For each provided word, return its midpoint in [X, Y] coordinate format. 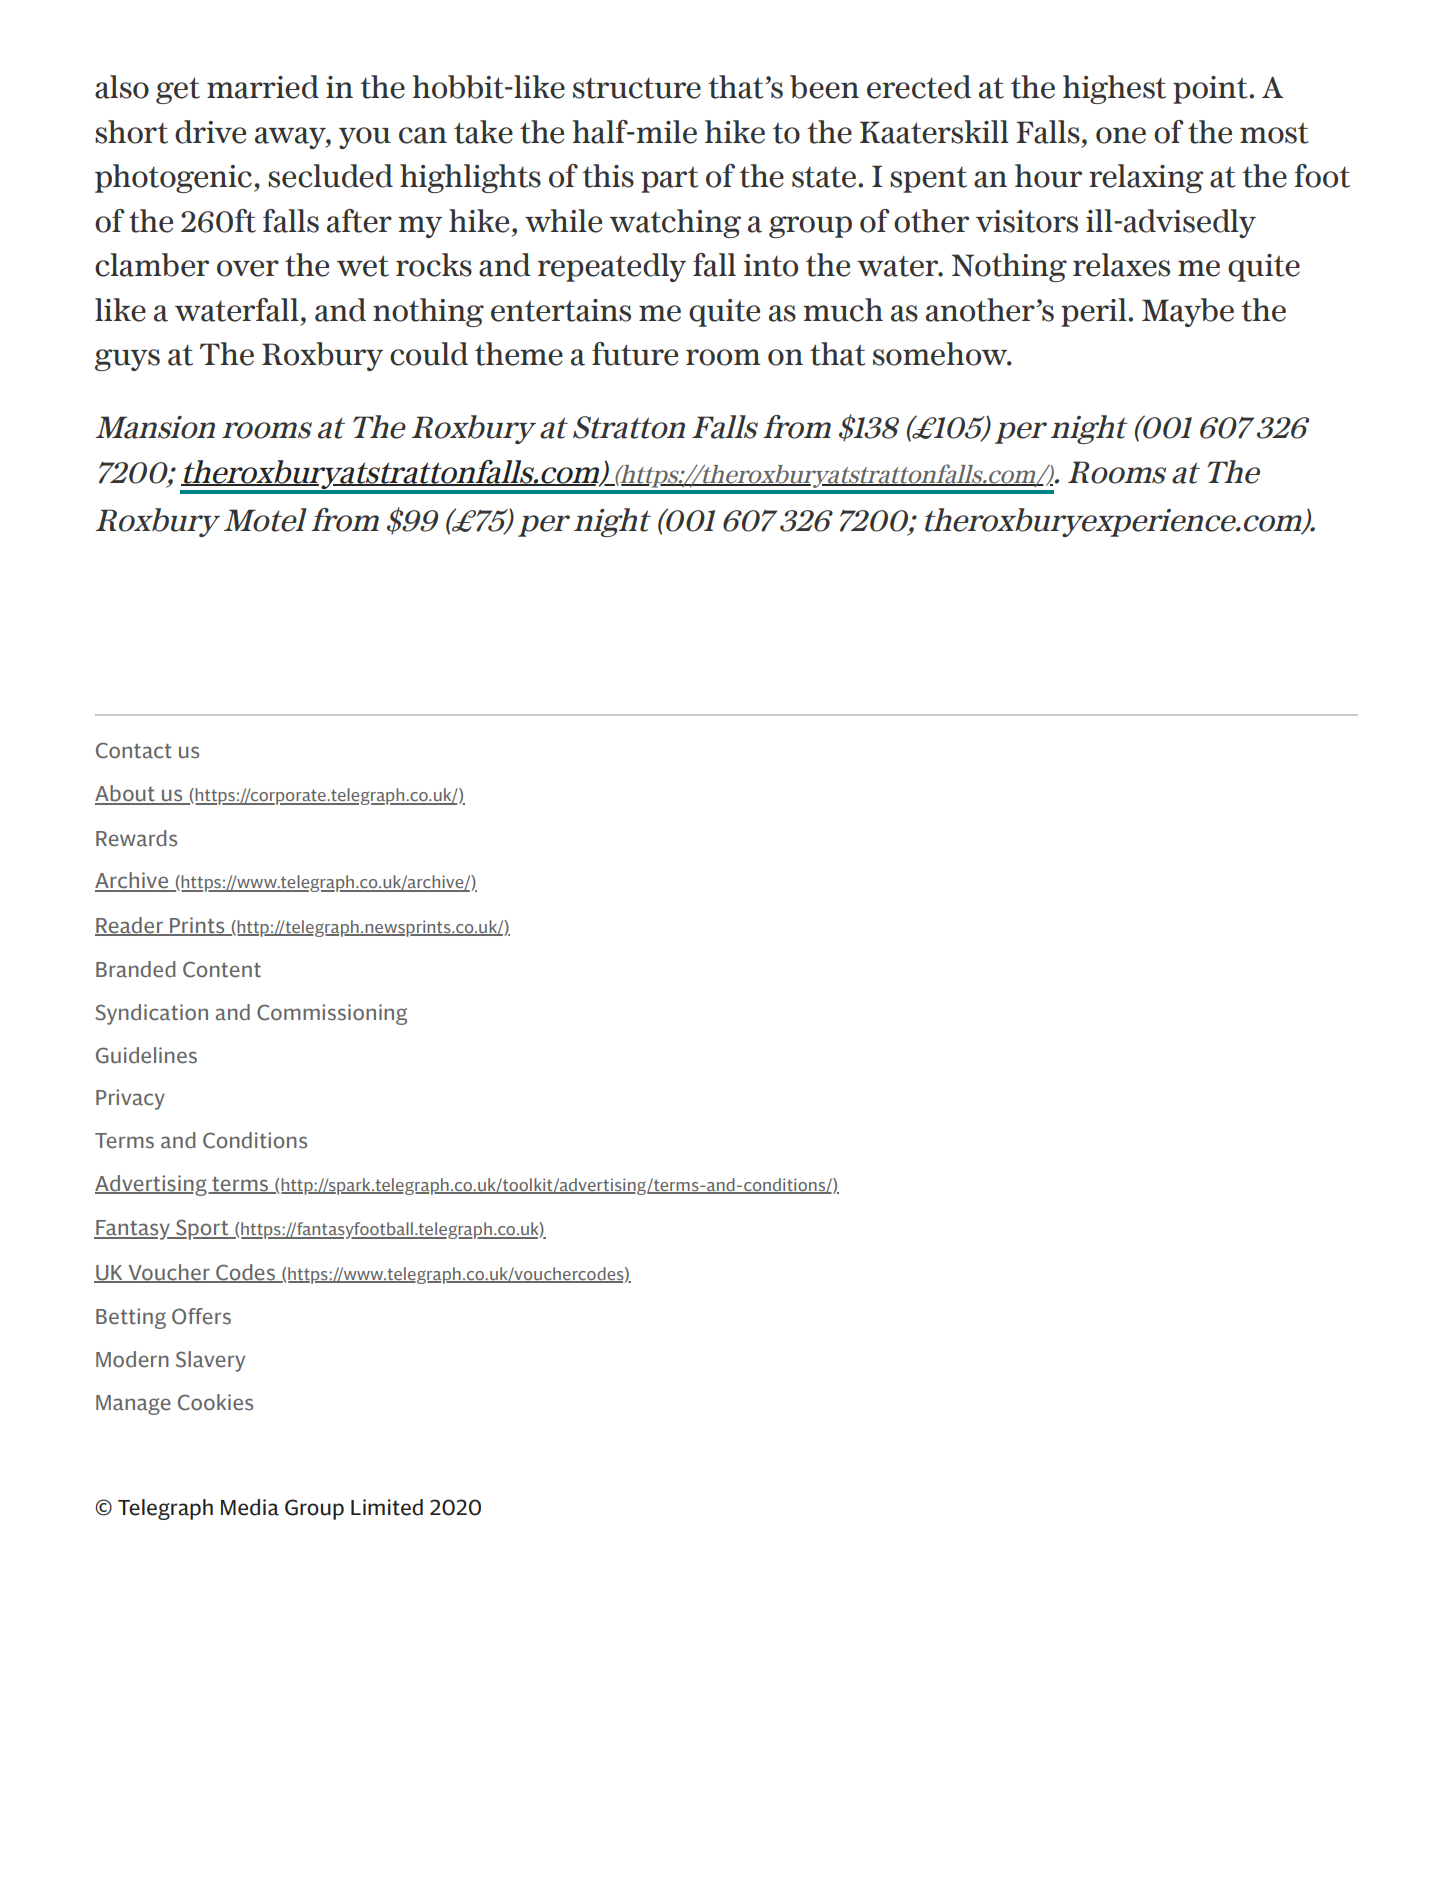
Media [250, 1507]
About [126, 794]
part [670, 180]
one [1121, 135]
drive [210, 132]
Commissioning [332, 1014]
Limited [387, 1507]
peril [1095, 312]
